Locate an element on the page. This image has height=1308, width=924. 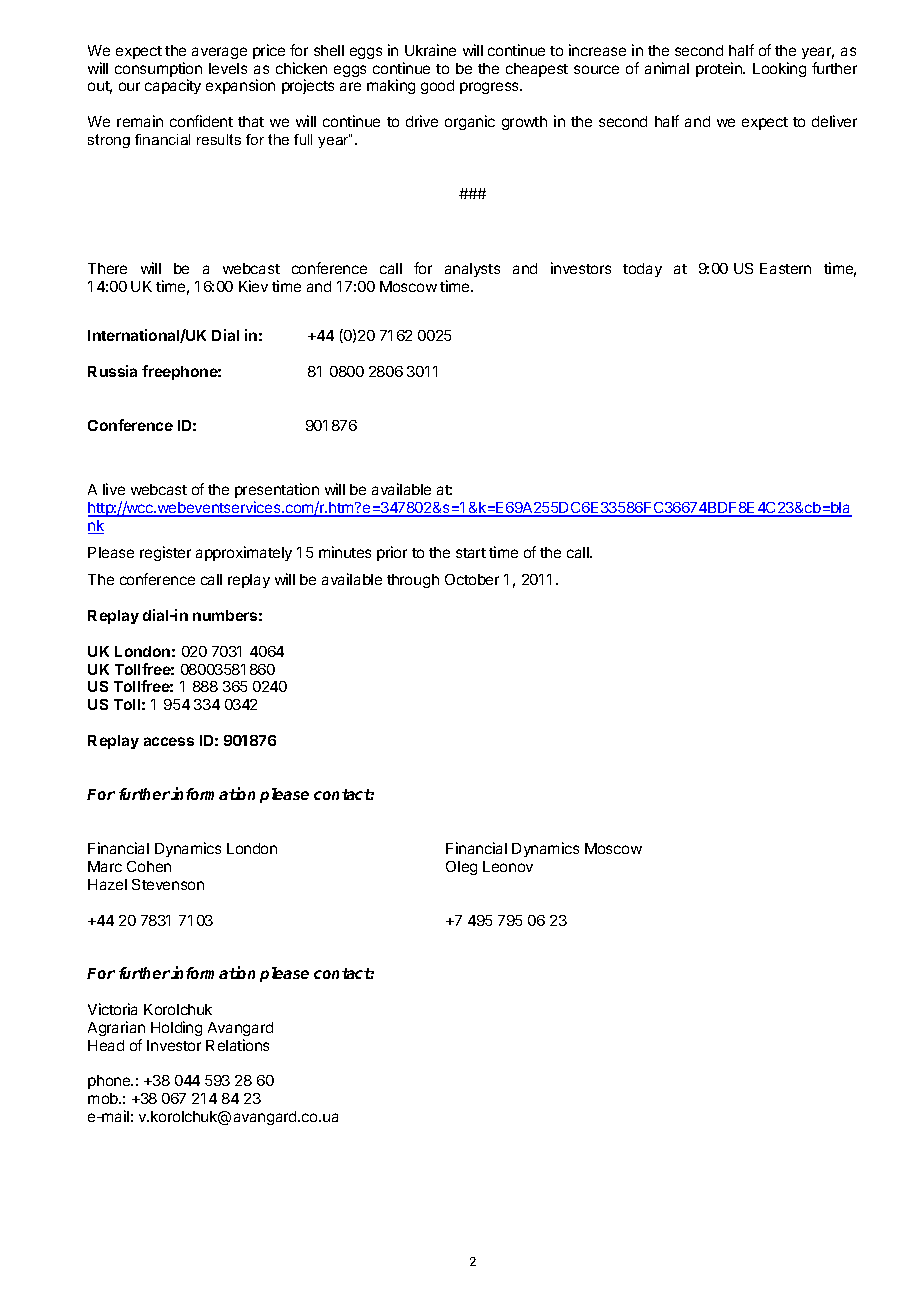
Relations is located at coordinates (237, 1045).
